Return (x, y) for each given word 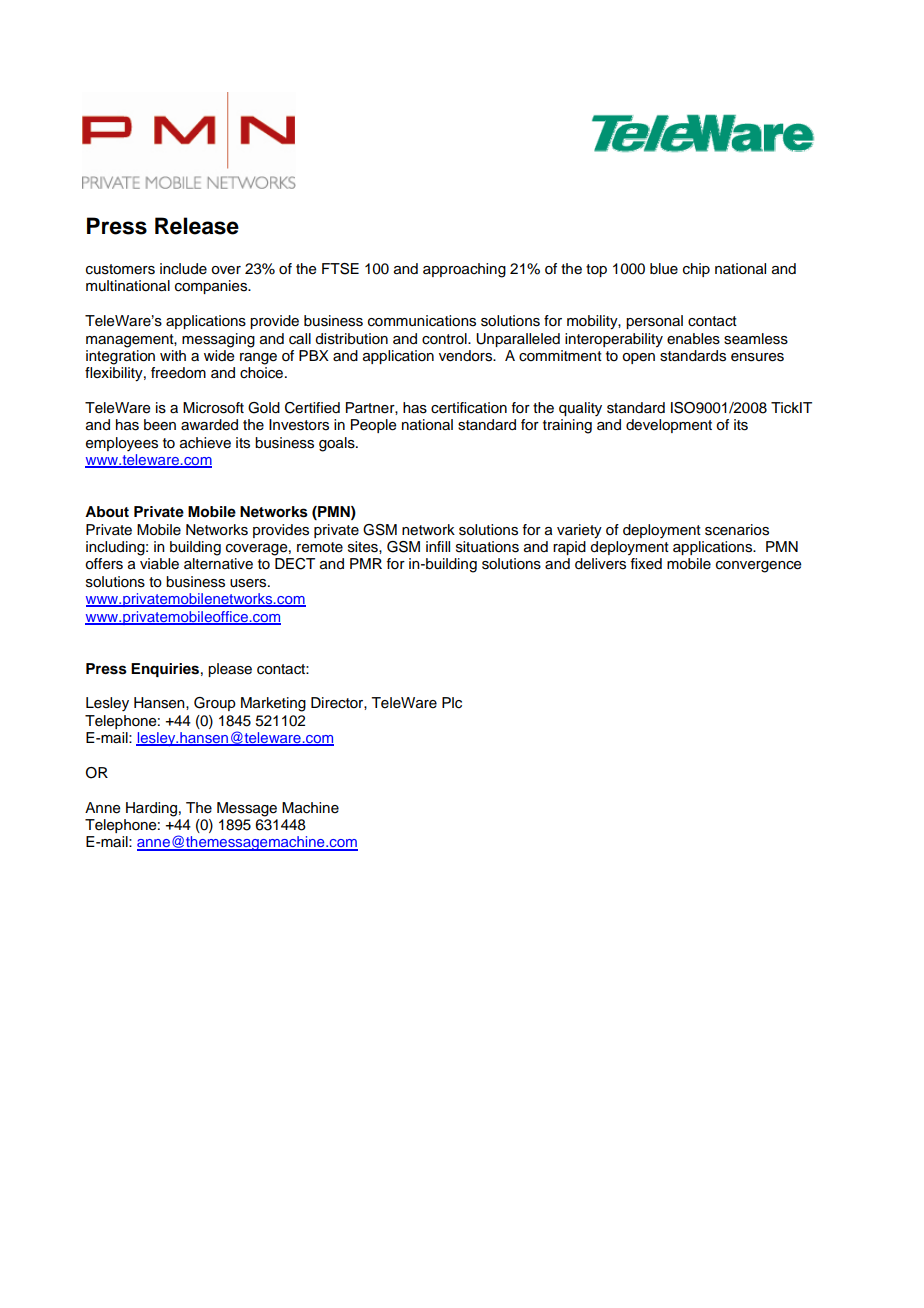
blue (664, 269)
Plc (452, 703)
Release (197, 226)
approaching (464, 270)
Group (215, 704)
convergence (758, 567)
